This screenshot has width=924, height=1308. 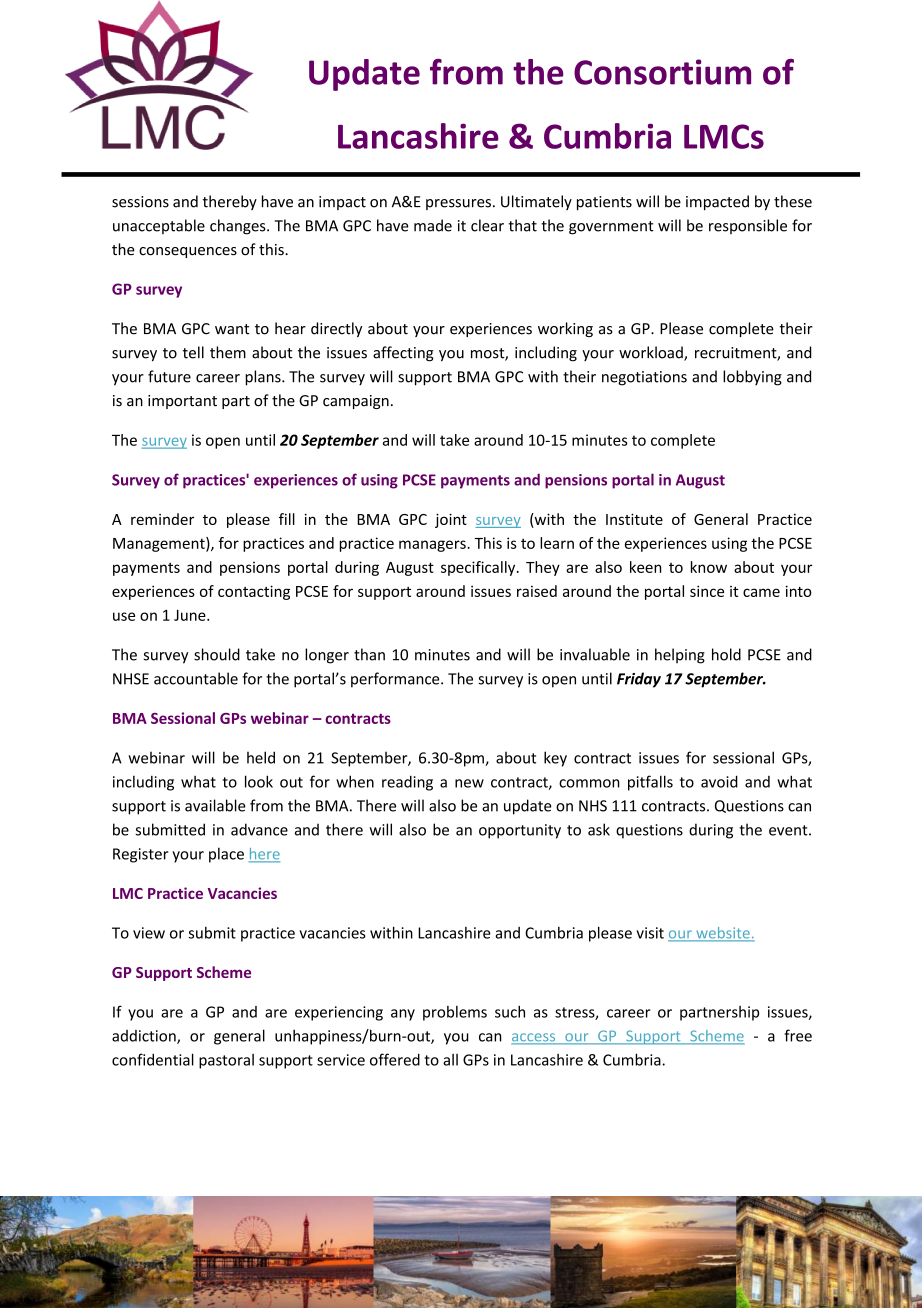 What do you see at coordinates (226, 1061) in the screenshot?
I see `pastoral` at bounding box center [226, 1061].
